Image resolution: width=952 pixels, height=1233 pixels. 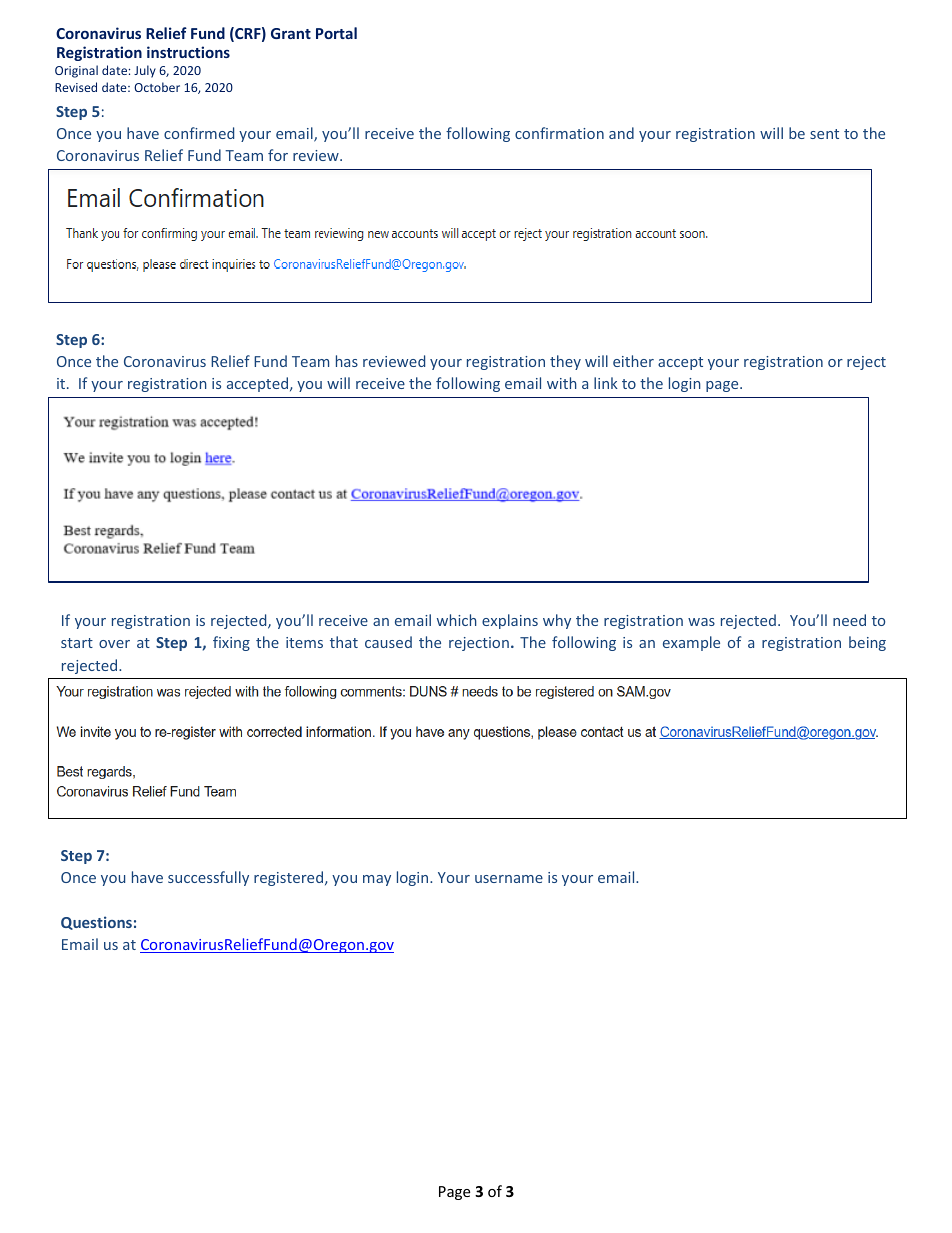 I want to click on sent, so click(x=824, y=134).
